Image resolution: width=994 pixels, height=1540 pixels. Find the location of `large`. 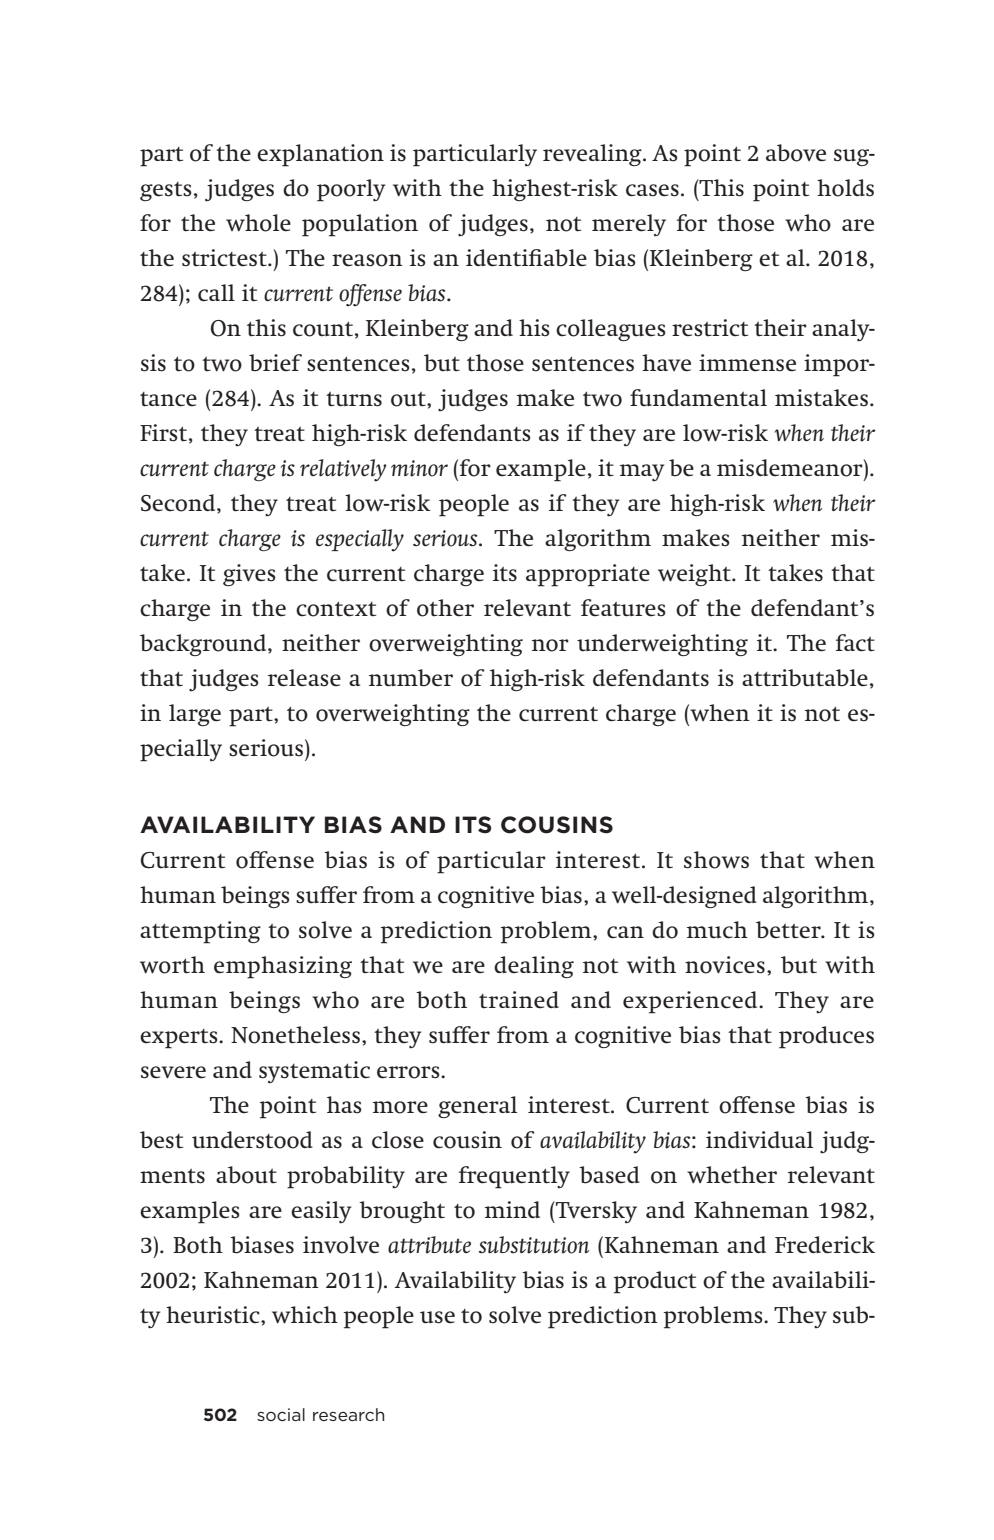

large is located at coordinates (195, 715).
